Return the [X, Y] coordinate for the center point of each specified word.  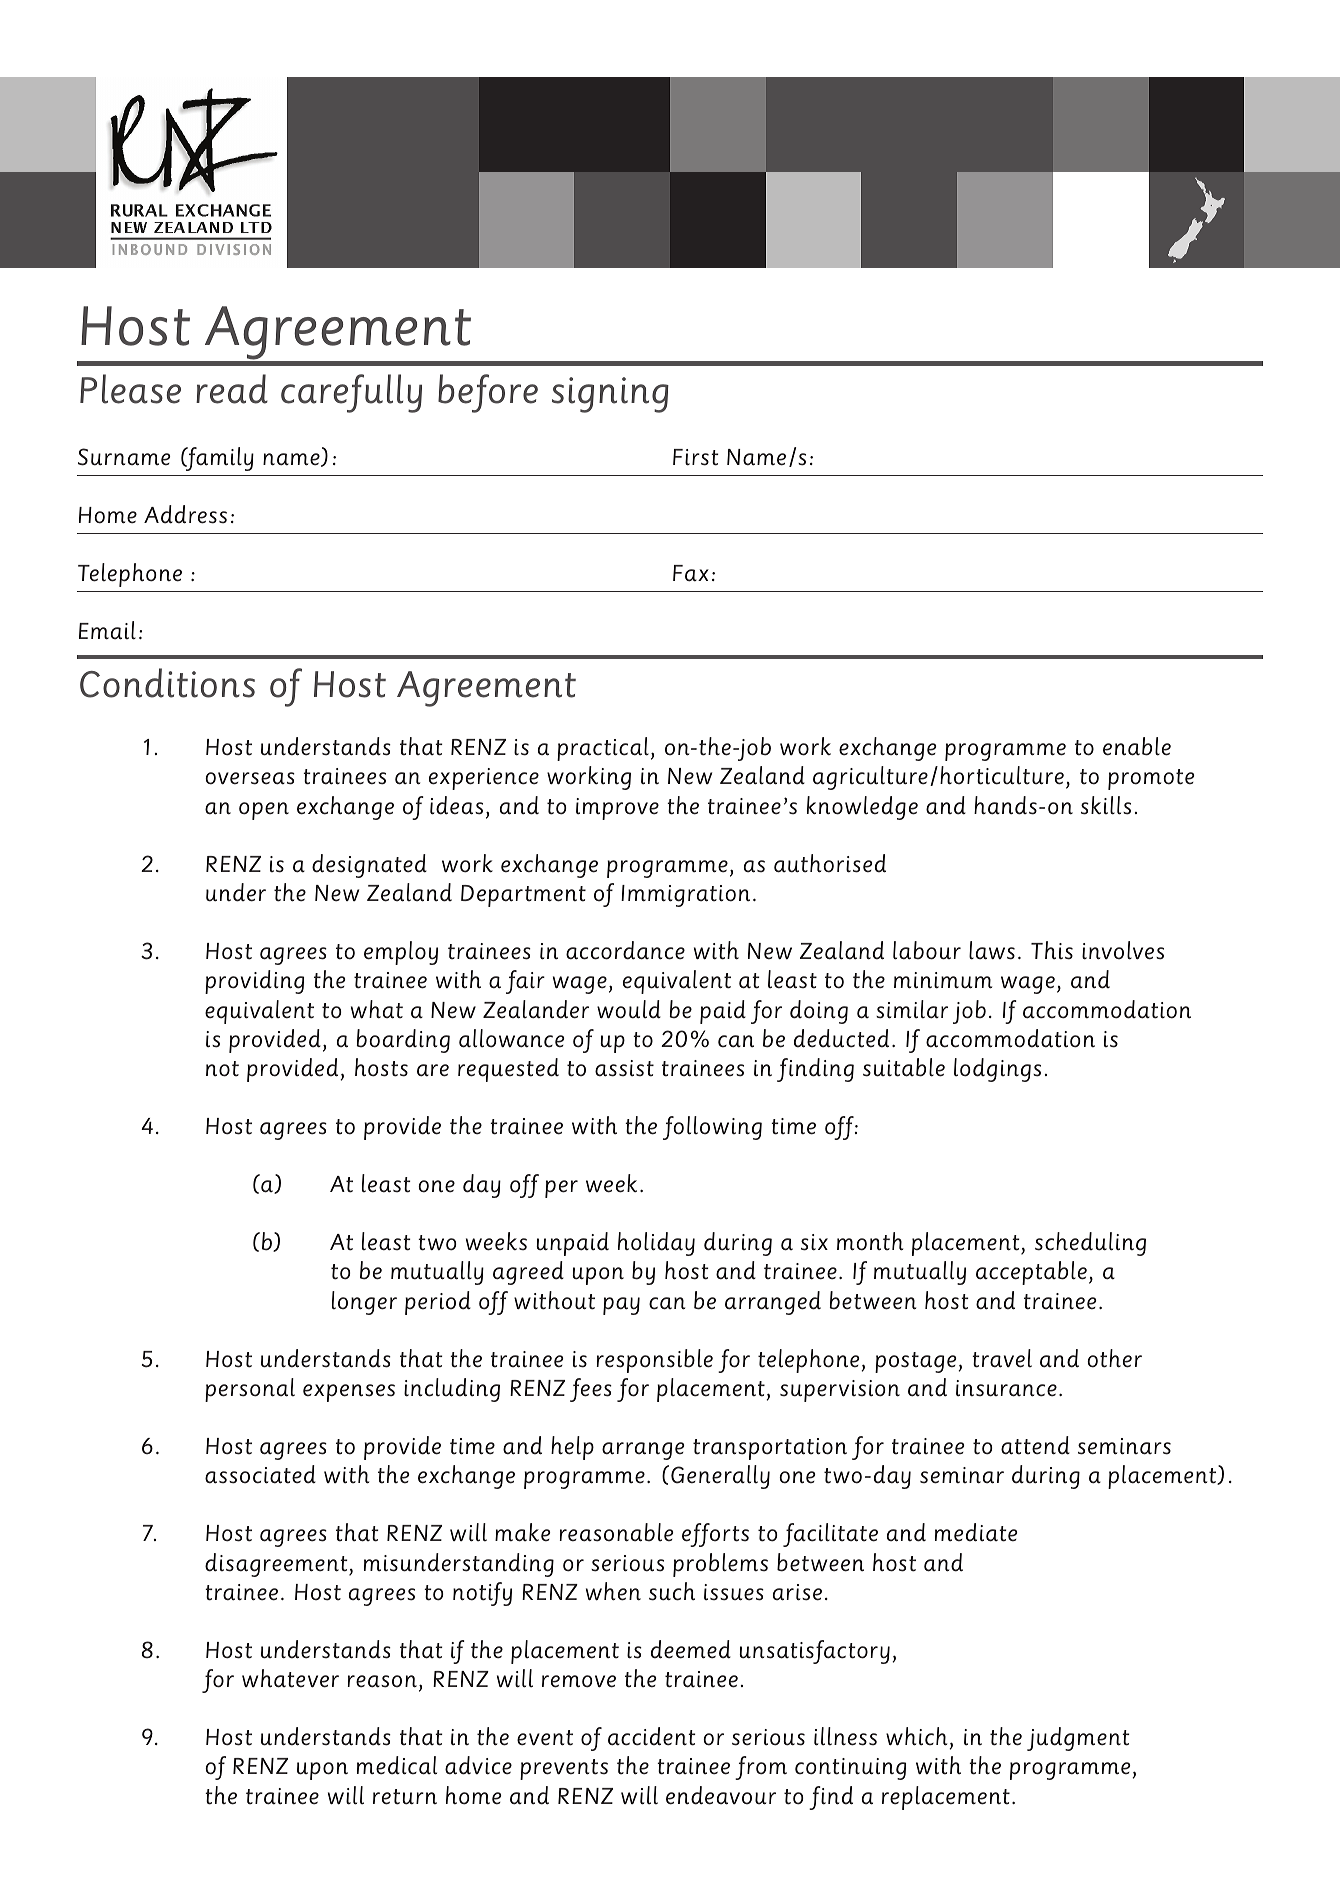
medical [397, 1765]
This [1052, 950]
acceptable [1031, 1273]
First [696, 457]
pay [621, 1306]
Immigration [685, 896]
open [264, 811]
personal [250, 1390]
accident [652, 1736]
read [232, 389]
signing [610, 395]
